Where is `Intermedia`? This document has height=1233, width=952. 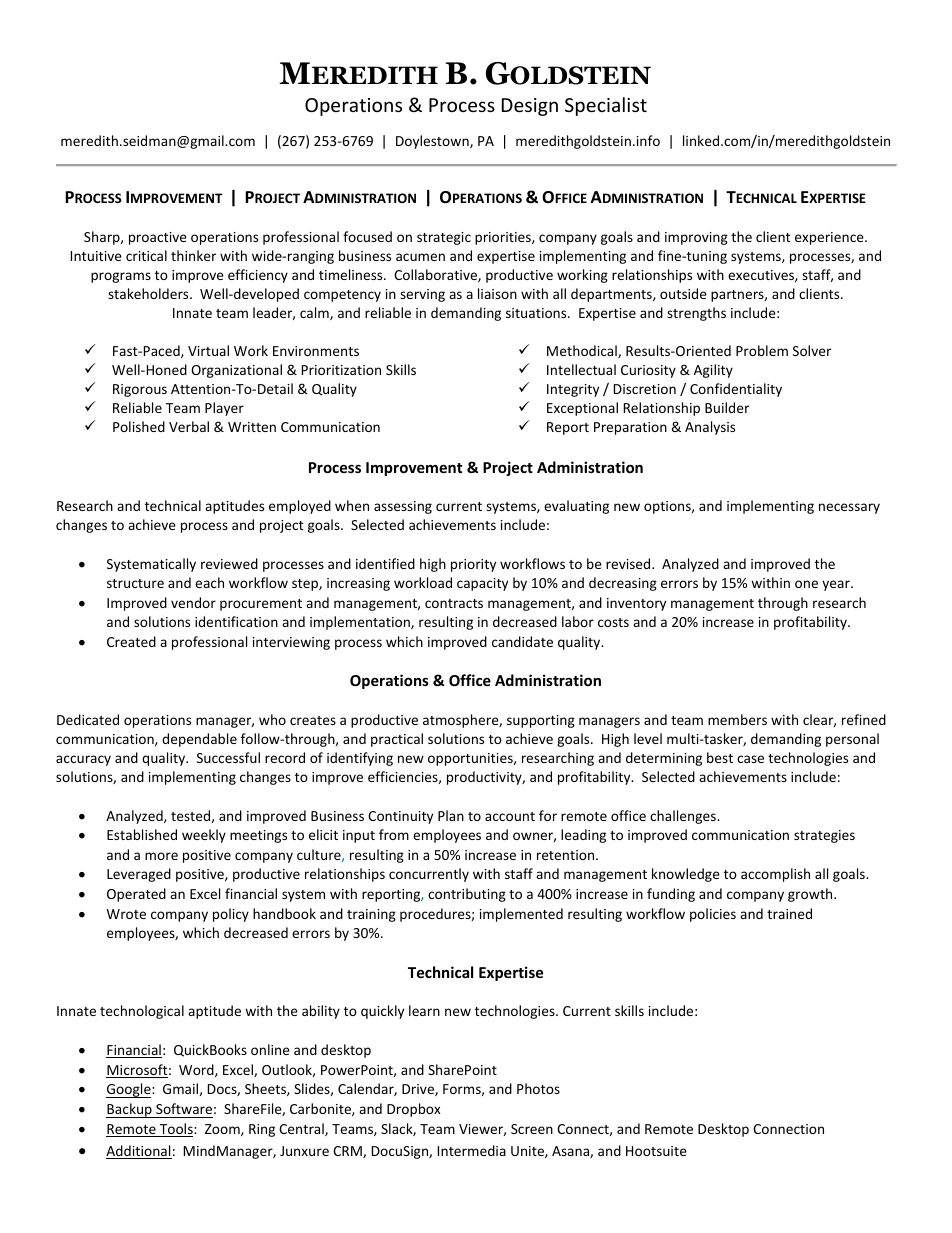 Intermedia is located at coordinates (472, 1150).
